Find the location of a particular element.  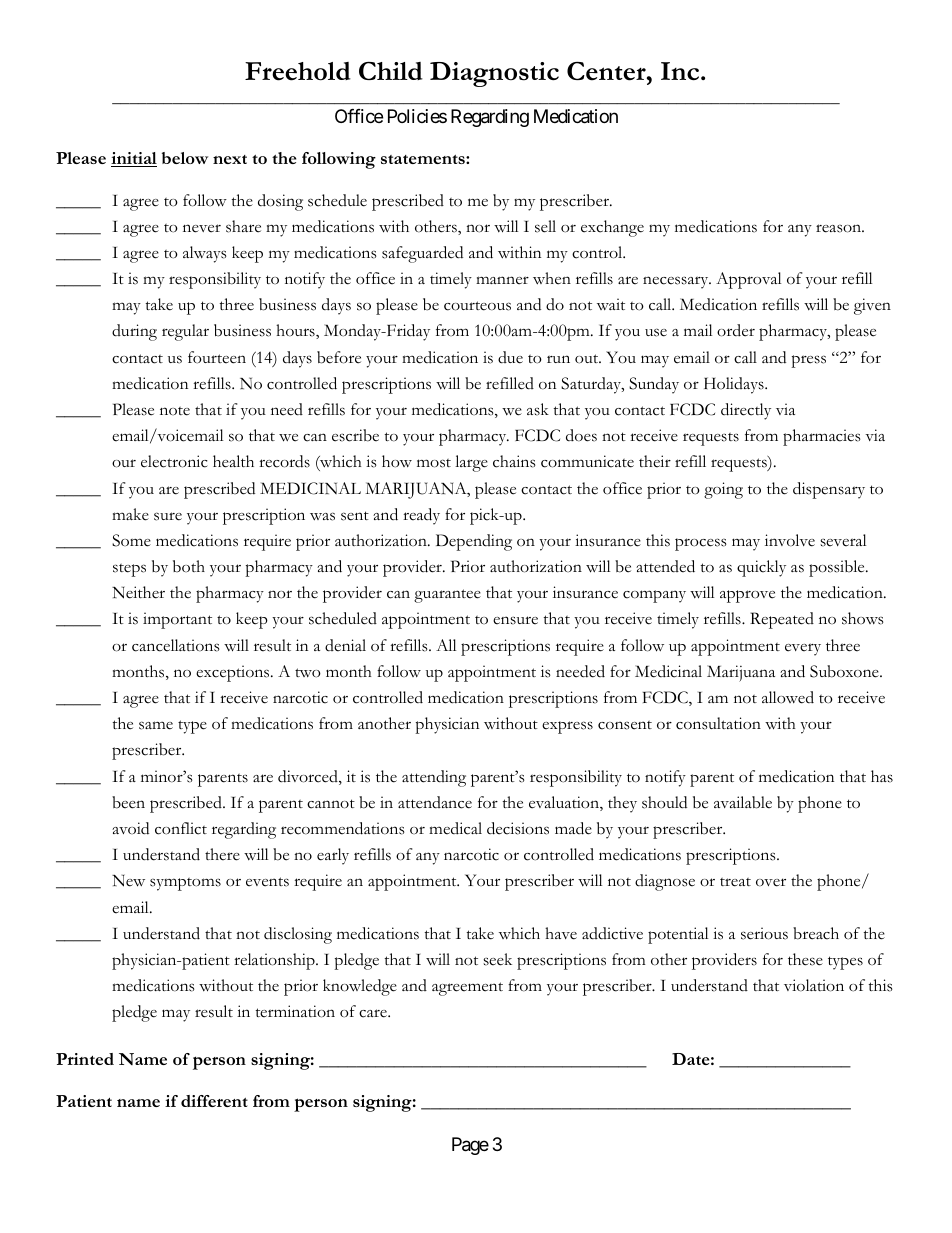

Repeated is located at coordinates (782, 620).
